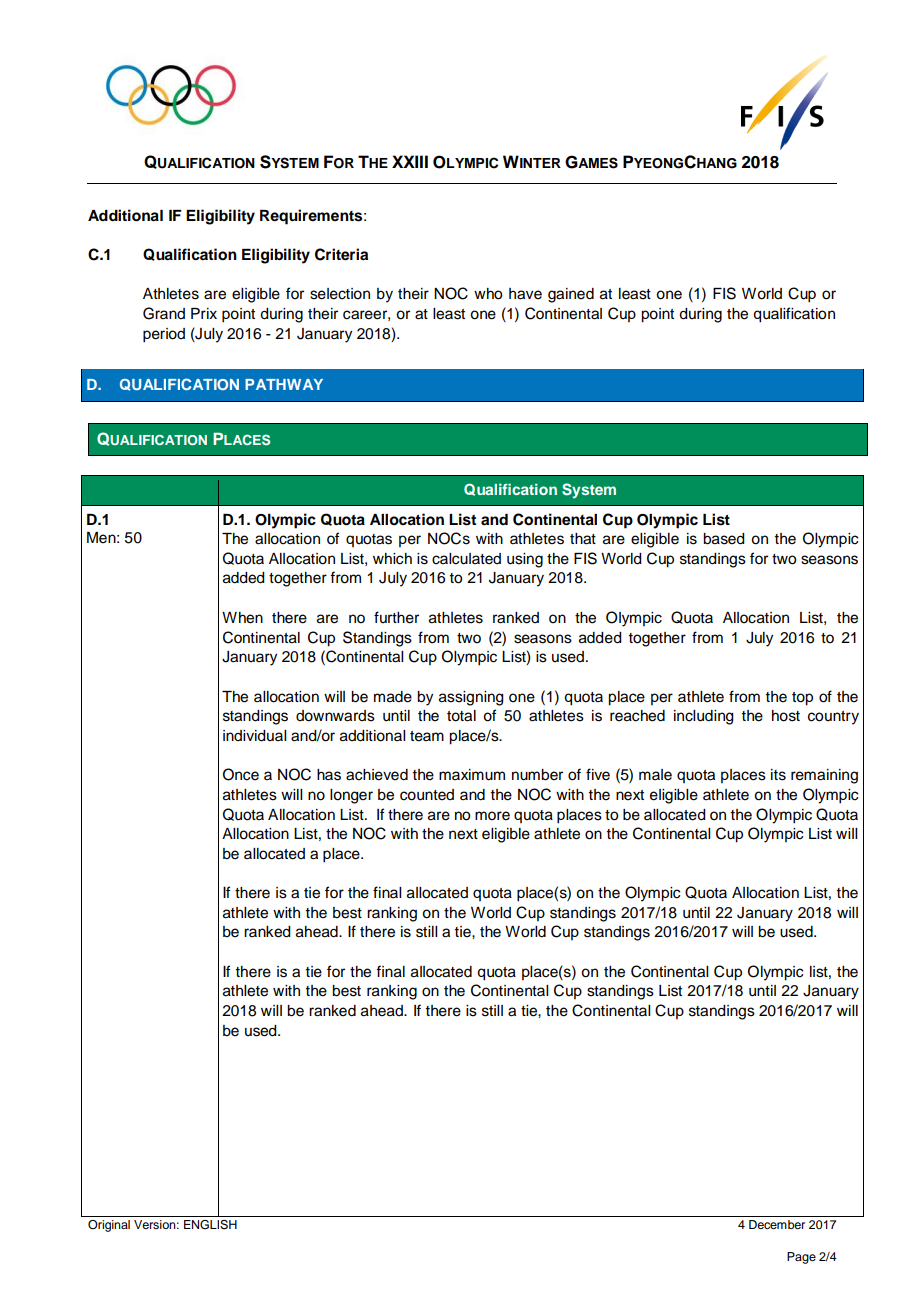 The image size is (924, 1308). What do you see at coordinates (571, 295) in the screenshot?
I see `gained` at bounding box center [571, 295].
